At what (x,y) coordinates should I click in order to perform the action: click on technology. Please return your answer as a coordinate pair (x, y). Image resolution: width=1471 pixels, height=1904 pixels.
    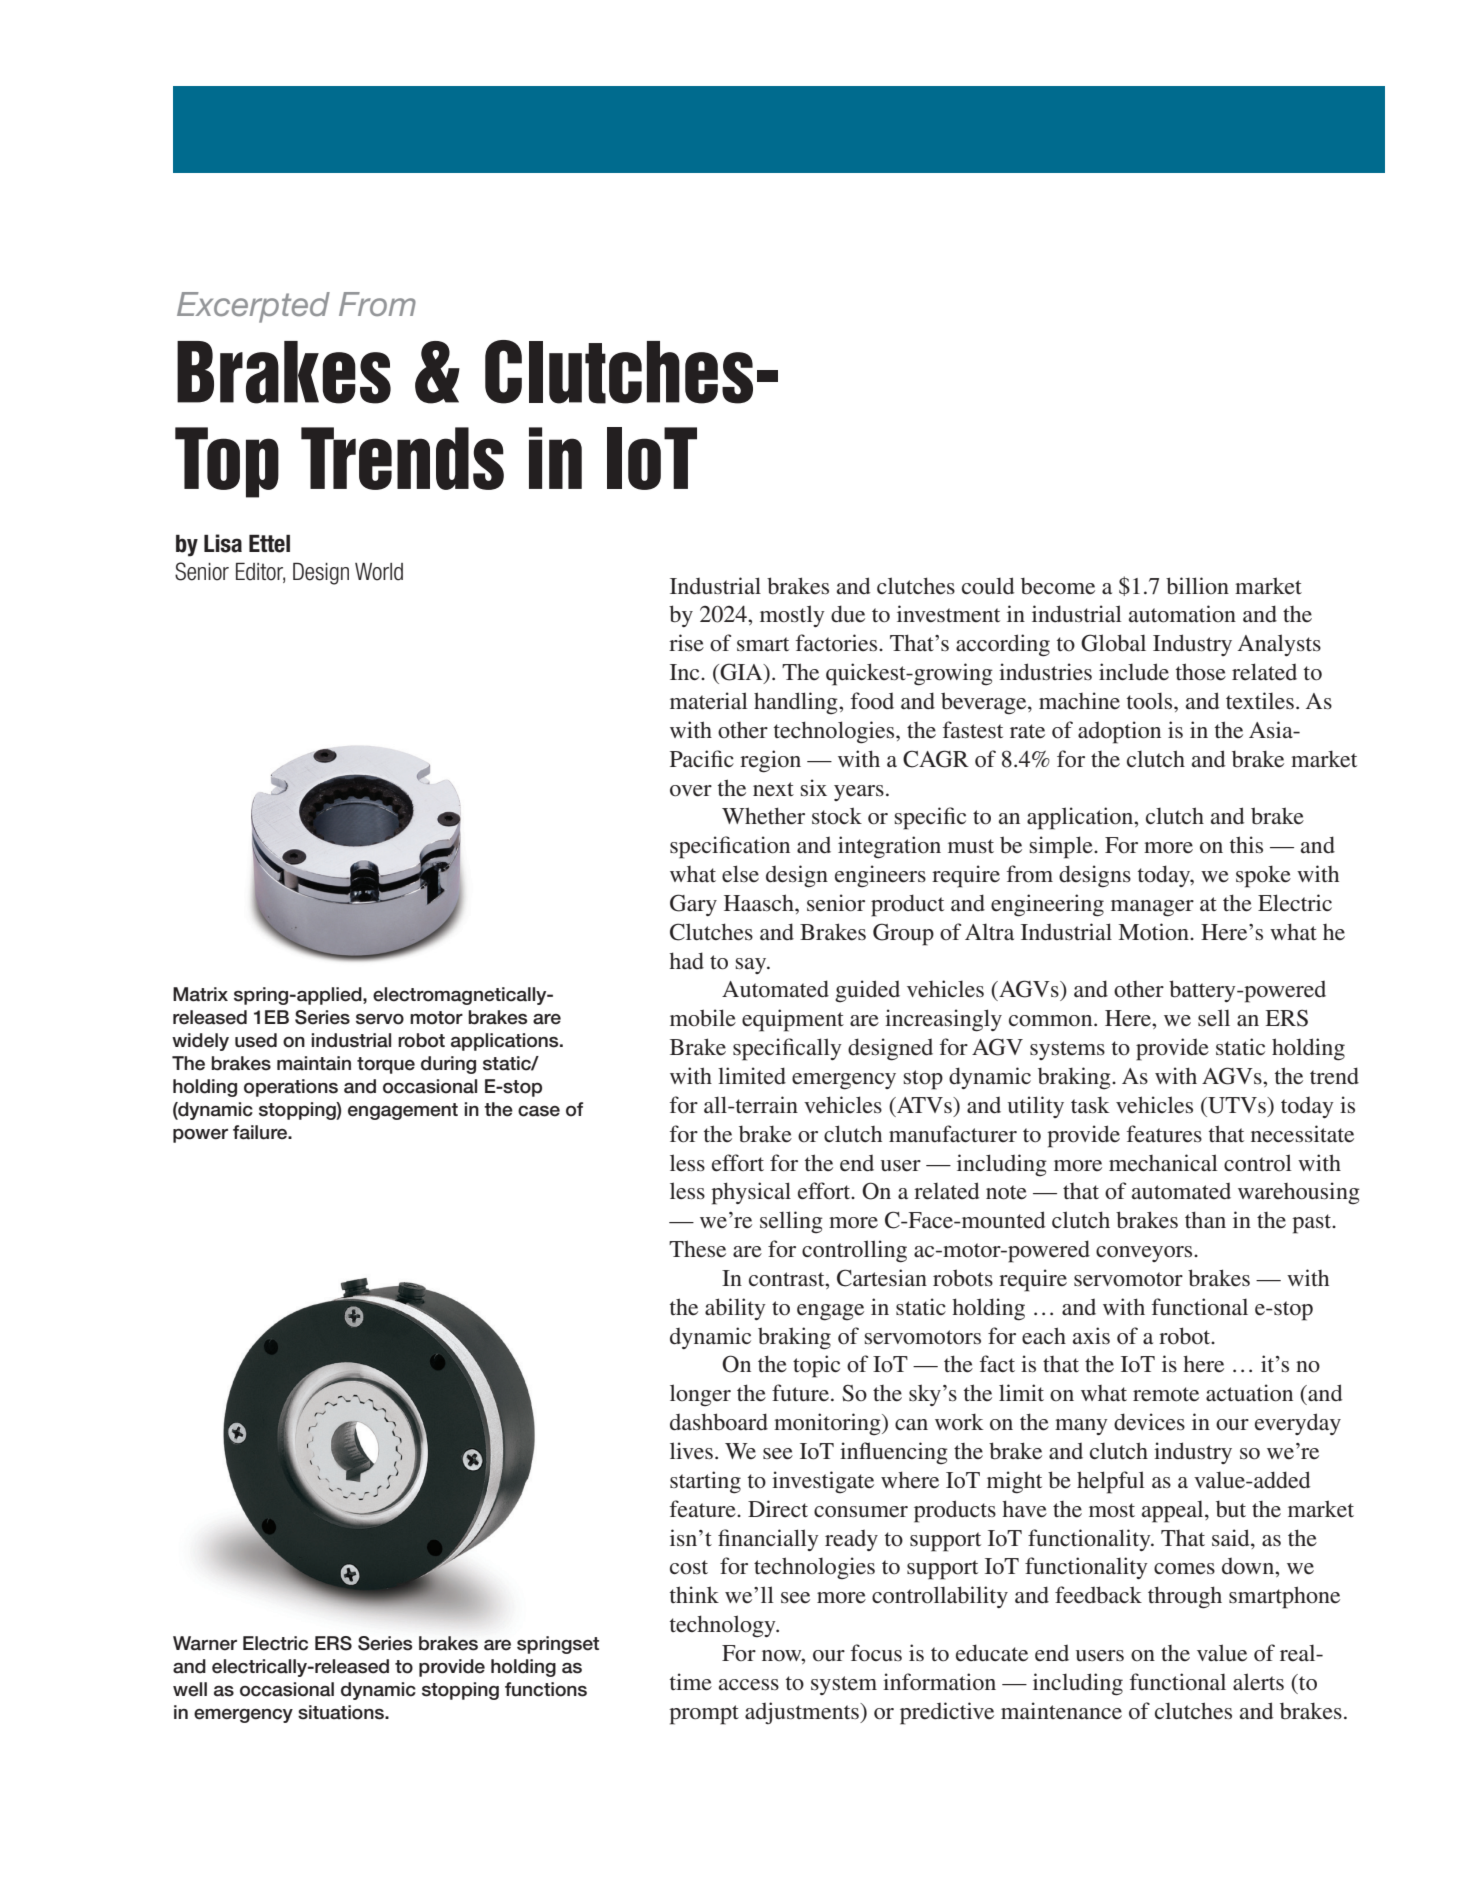
    Looking at the image, I should click on (724, 1626).
